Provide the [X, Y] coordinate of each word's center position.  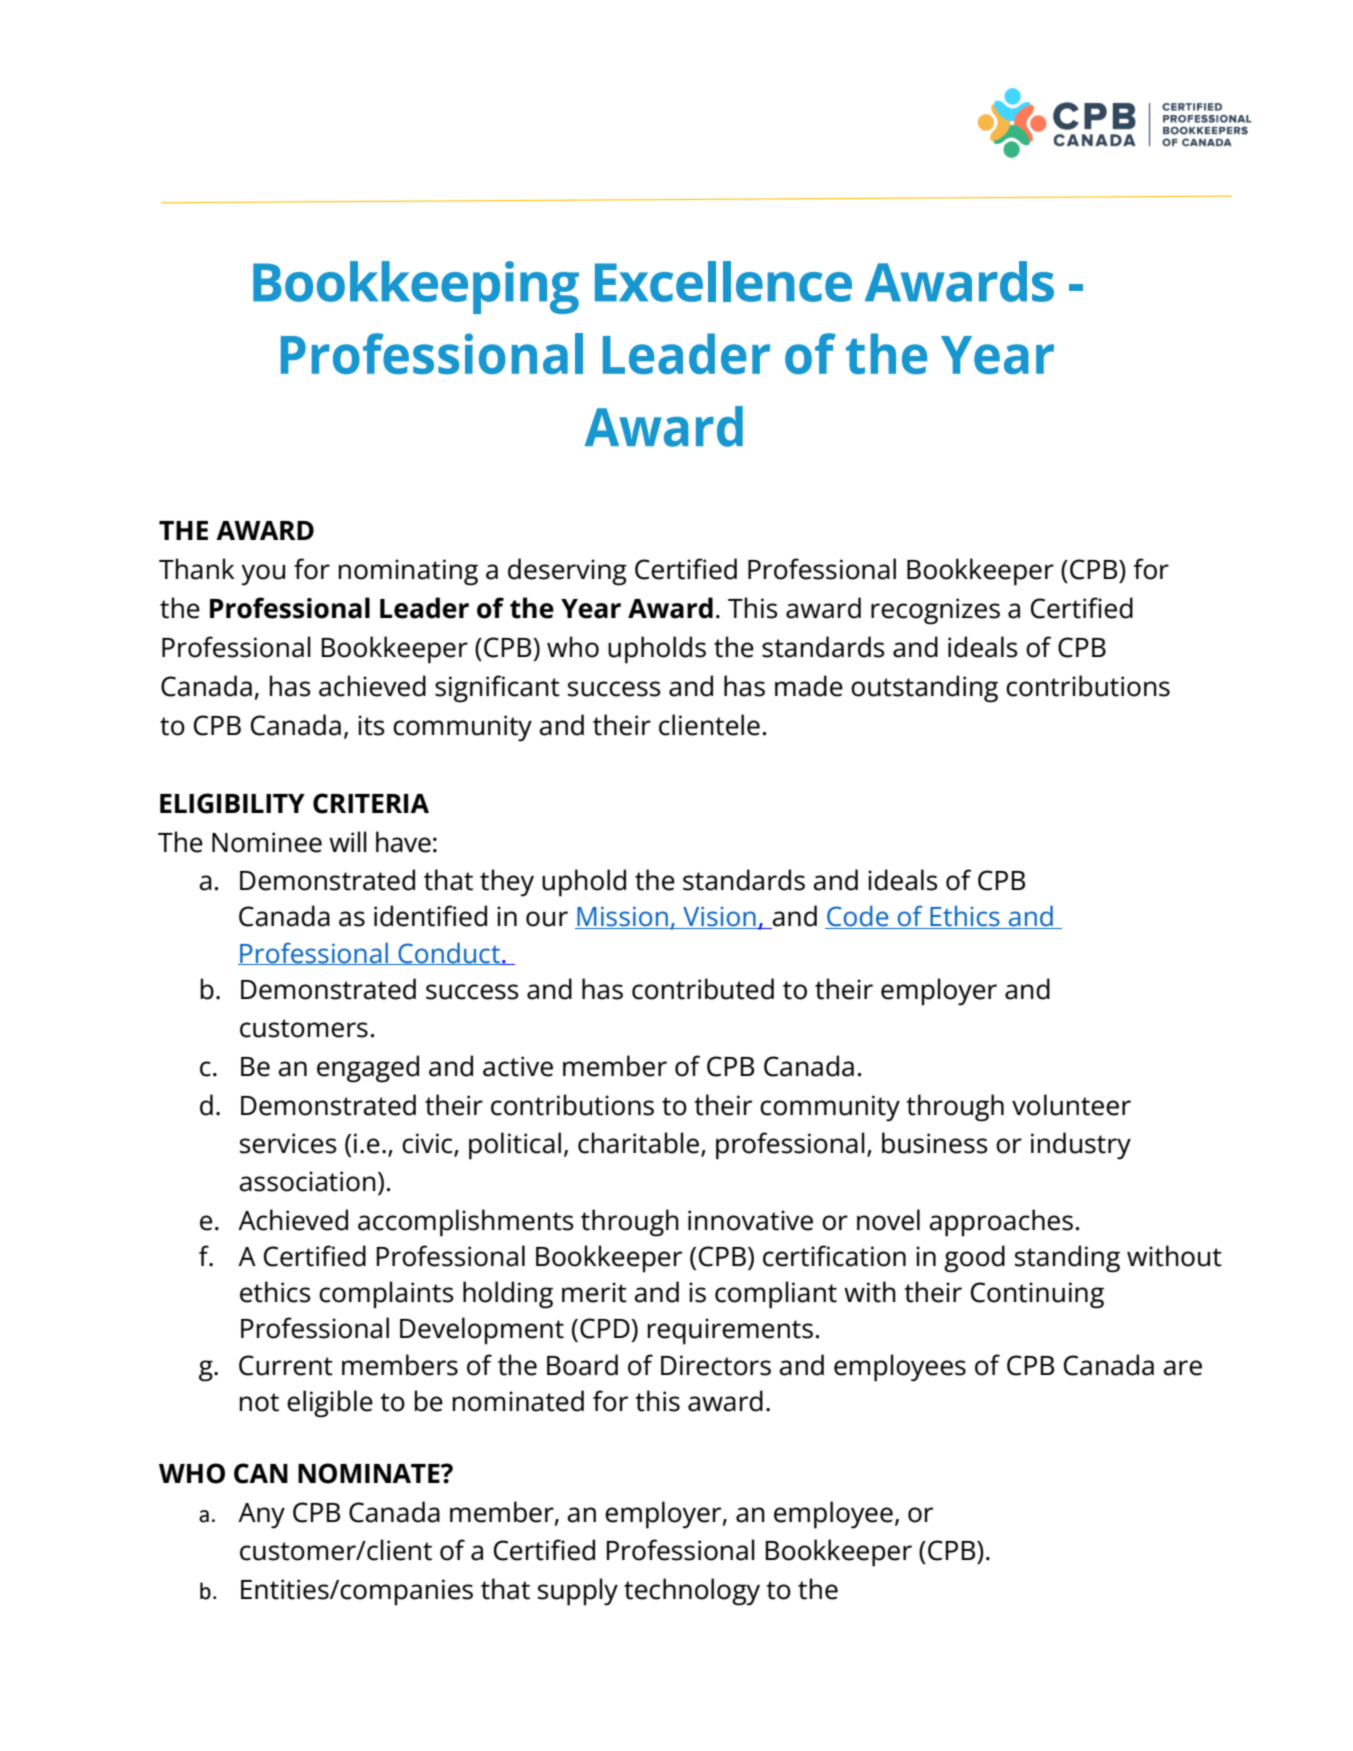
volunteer [1071, 1105]
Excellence [723, 281]
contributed [703, 989]
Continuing [1037, 1295]
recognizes [935, 611]
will [348, 841]
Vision [719, 917]
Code [858, 917]
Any [261, 1516]
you [263, 575]
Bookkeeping [416, 287]
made [809, 686]
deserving [567, 572]
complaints [386, 1295]
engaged [368, 1069]
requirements [730, 1331]
